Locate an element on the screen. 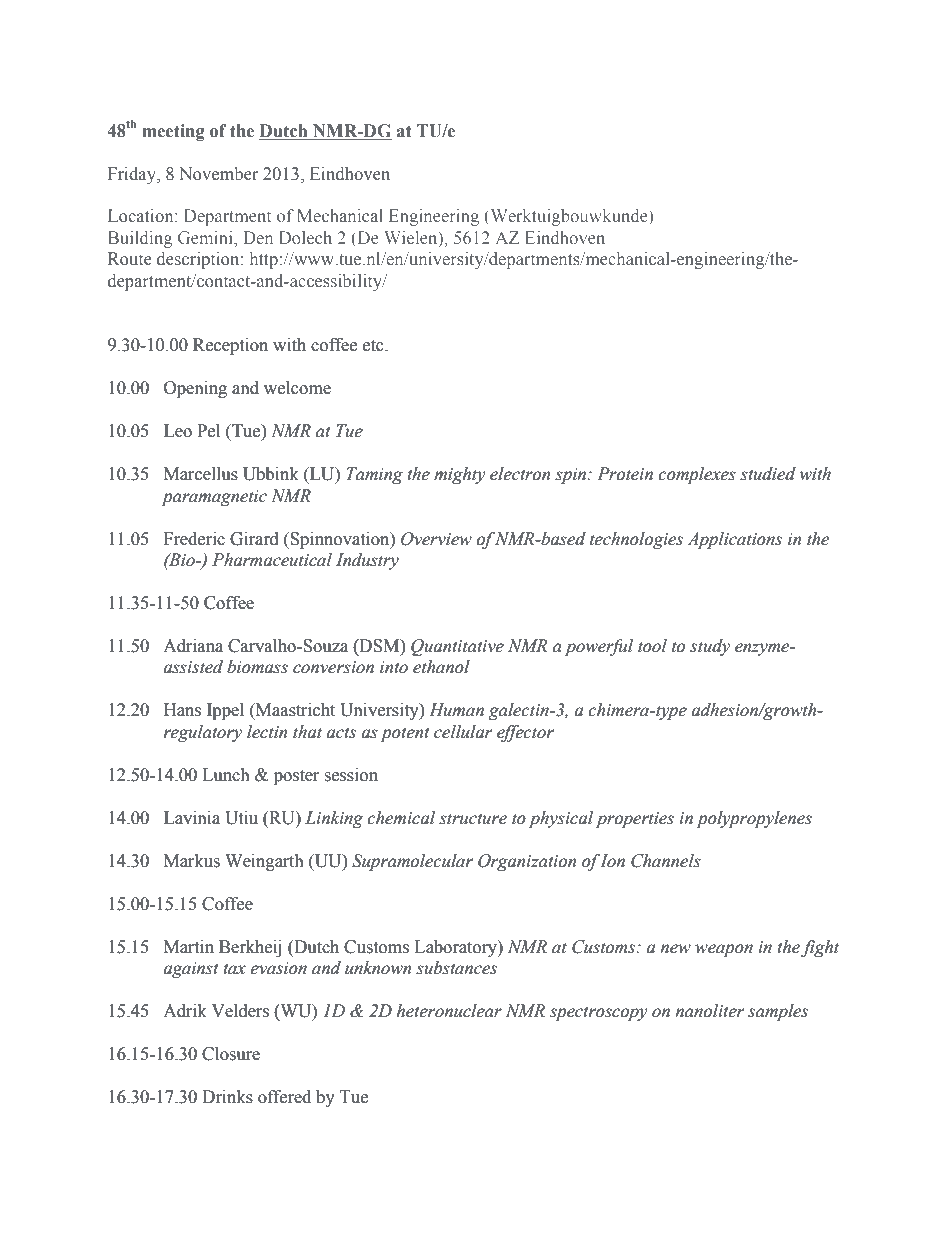 The height and width of the screenshot is (1233, 952). Den is located at coordinates (258, 237).
